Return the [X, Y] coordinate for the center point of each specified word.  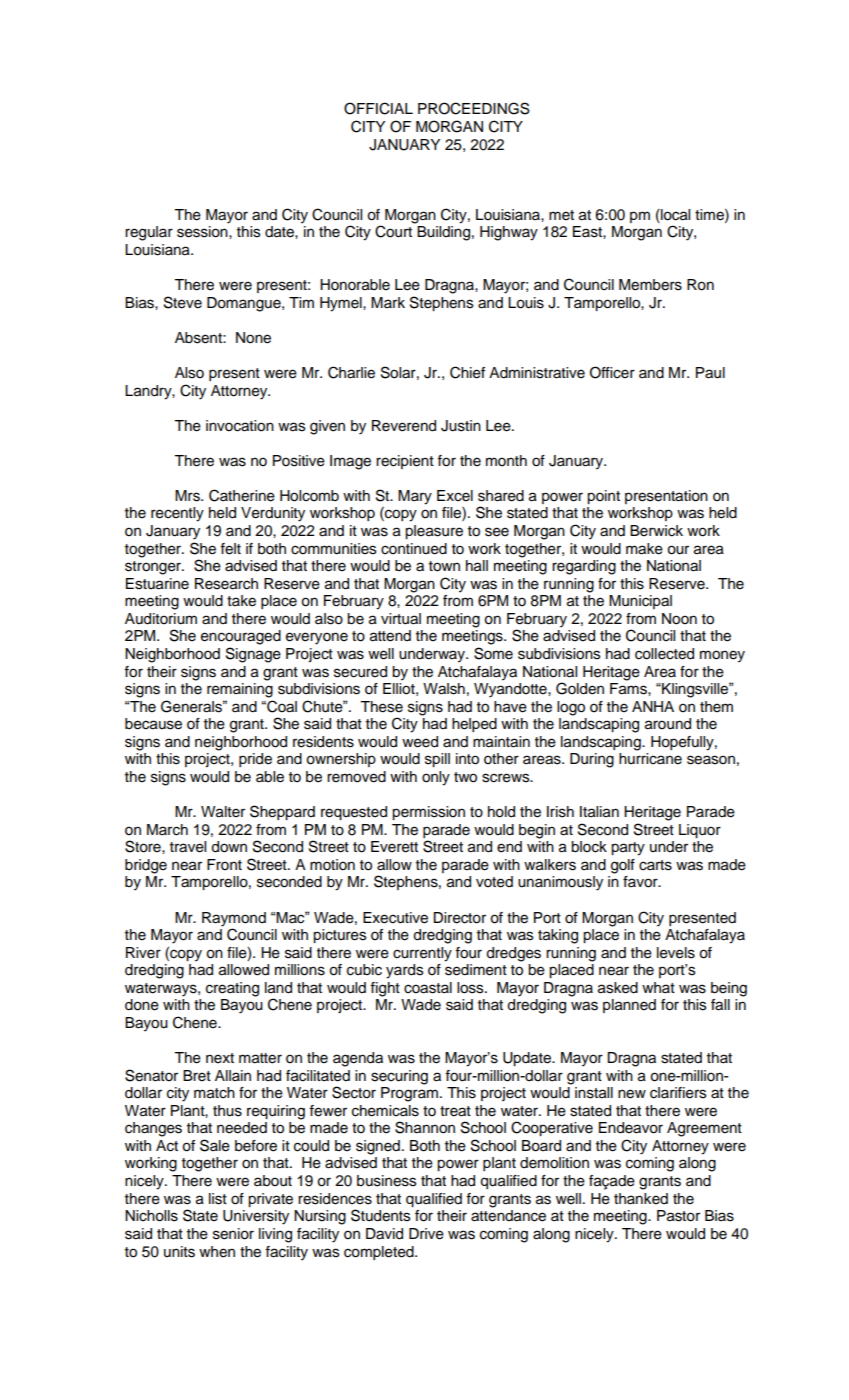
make [644, 549]
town [444, 566]
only [436, 778]
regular [149, 233]
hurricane [650, 759]
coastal [428, 988]
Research [226, 584]
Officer [612, 372]
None [253, 338]
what [658, 987]
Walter [223, 812]
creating [232, 989]
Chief [467, 372]
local [674, 215]
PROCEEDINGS [474, 108]
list [218, 1199]
